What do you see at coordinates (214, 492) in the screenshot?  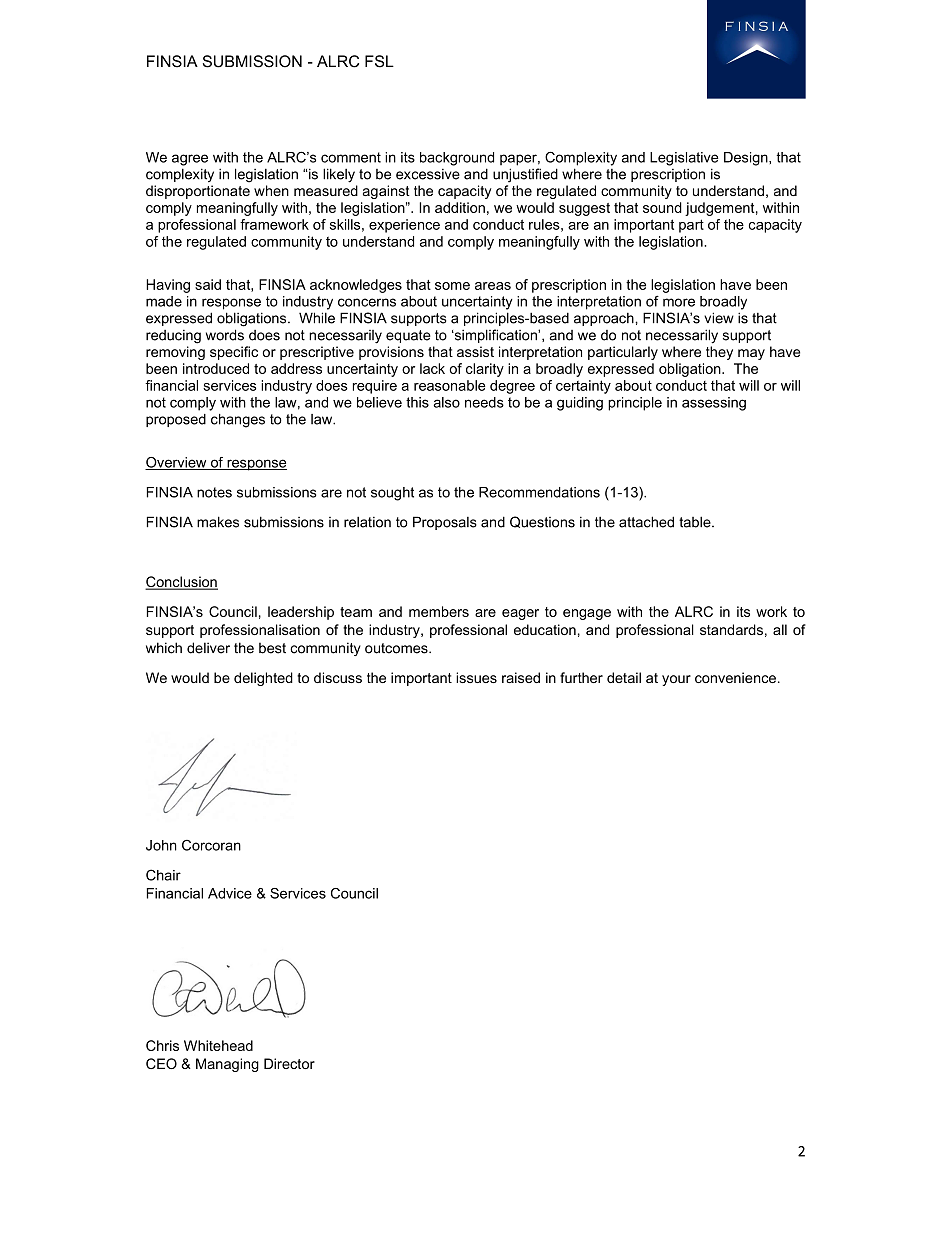 I see `notes` at bounding box center [214, 492].
